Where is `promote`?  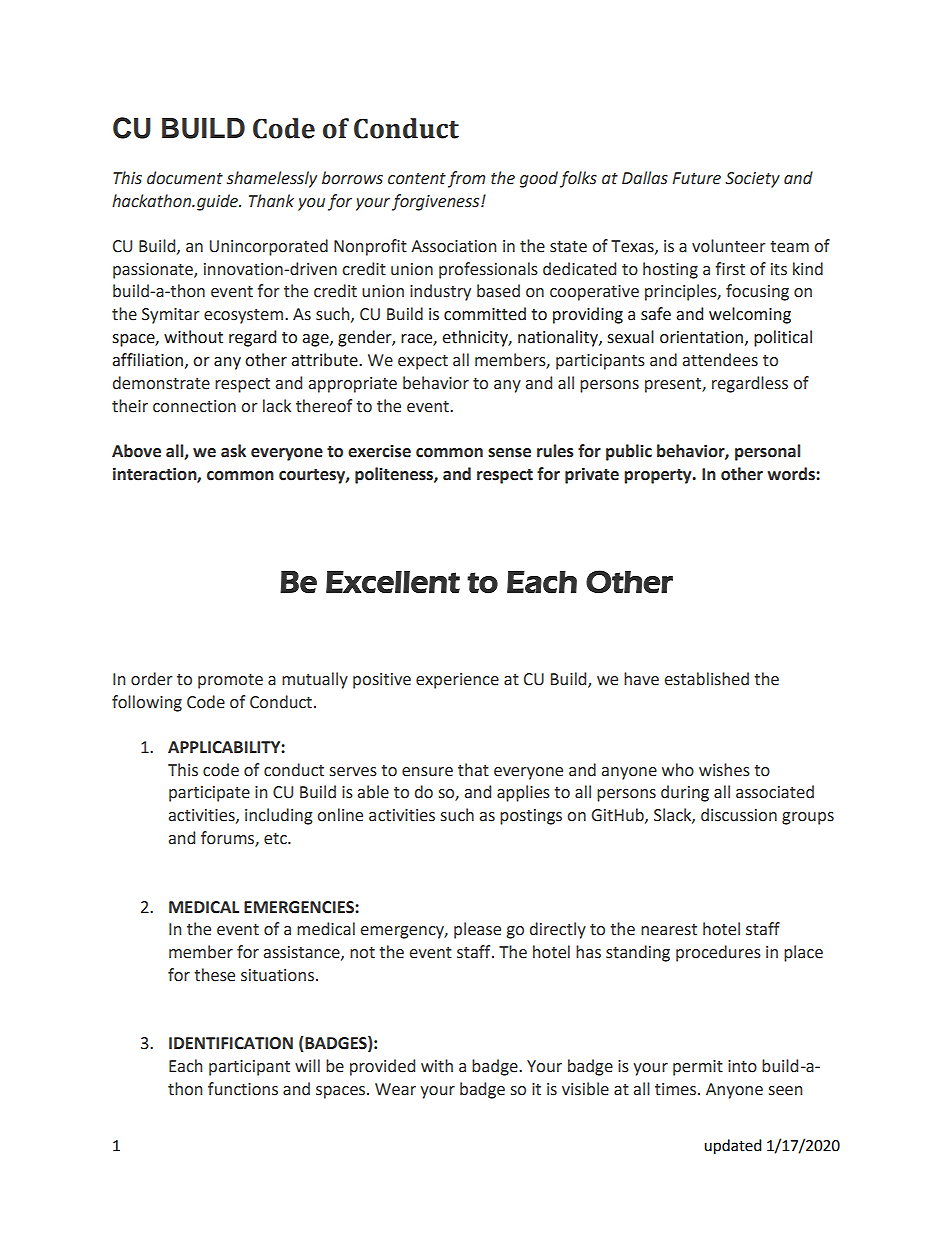
promote is located at coordinates (230, 681).
